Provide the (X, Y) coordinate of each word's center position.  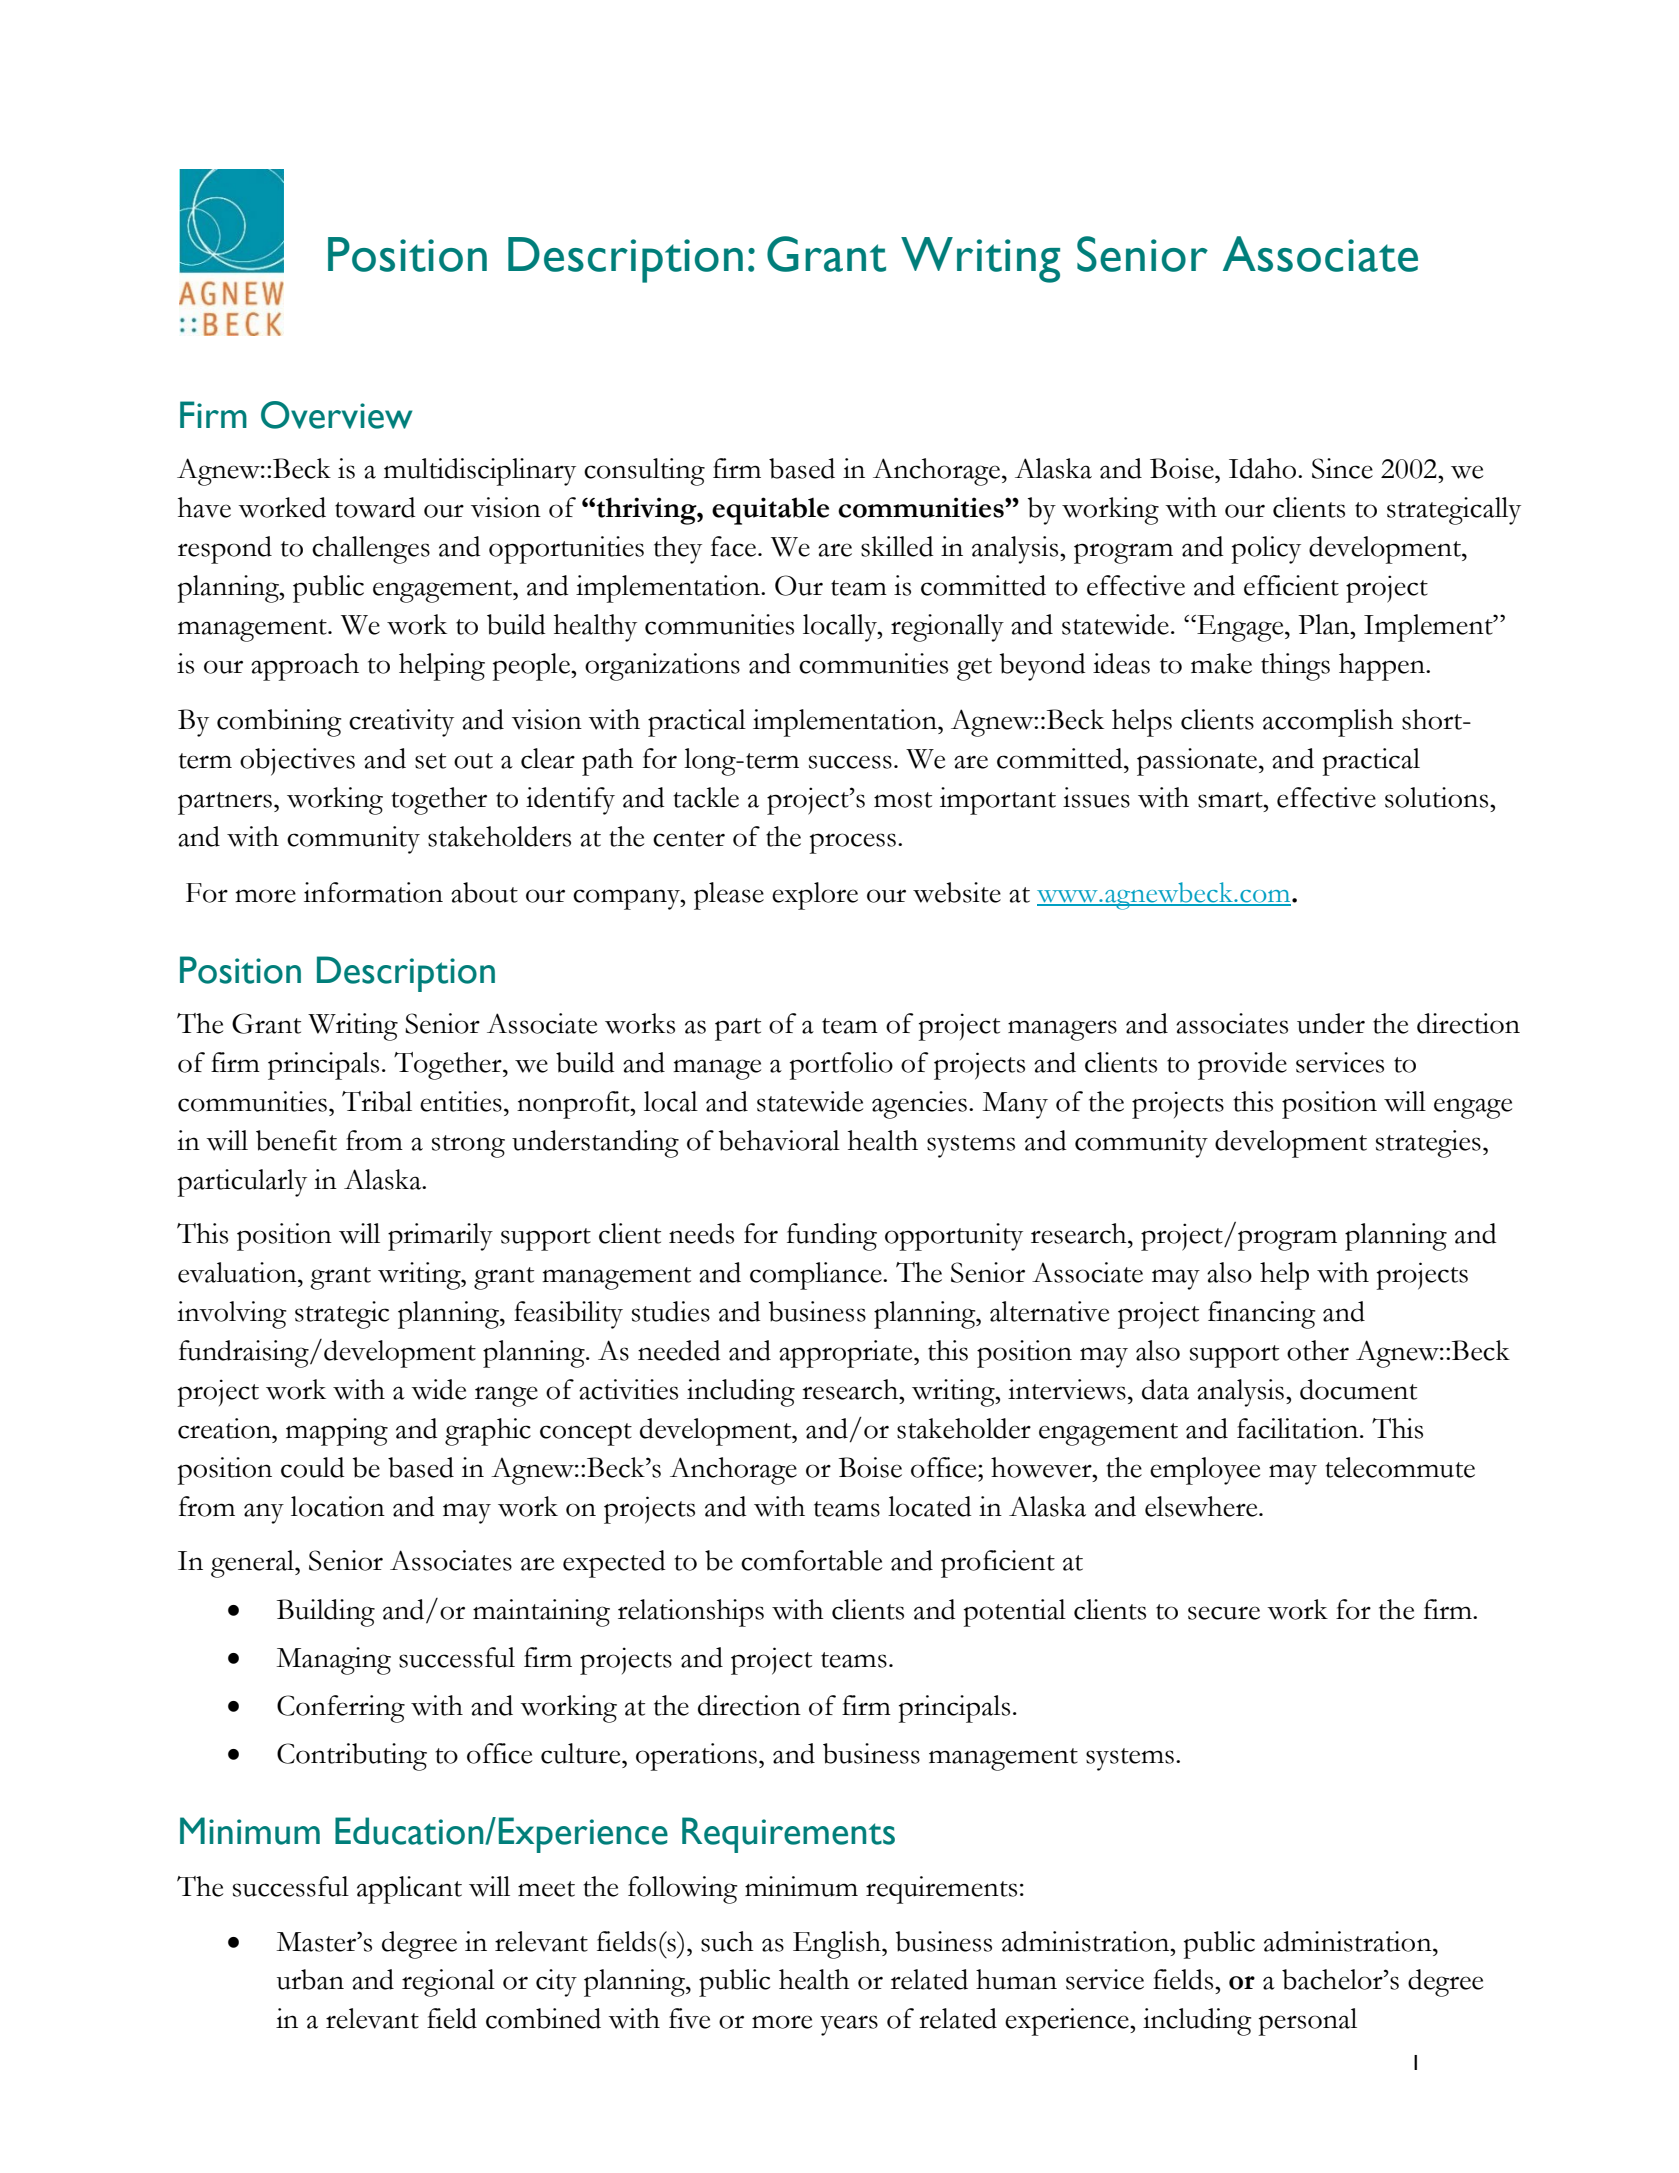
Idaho (1264, 468)
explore (815, 896)
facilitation (1299, 1428)
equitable (770, 511)
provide (1242, 1066)
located (930, 1506)
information (373, 892)
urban (310, 1979)
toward (375, 507)
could (313, 1467)
